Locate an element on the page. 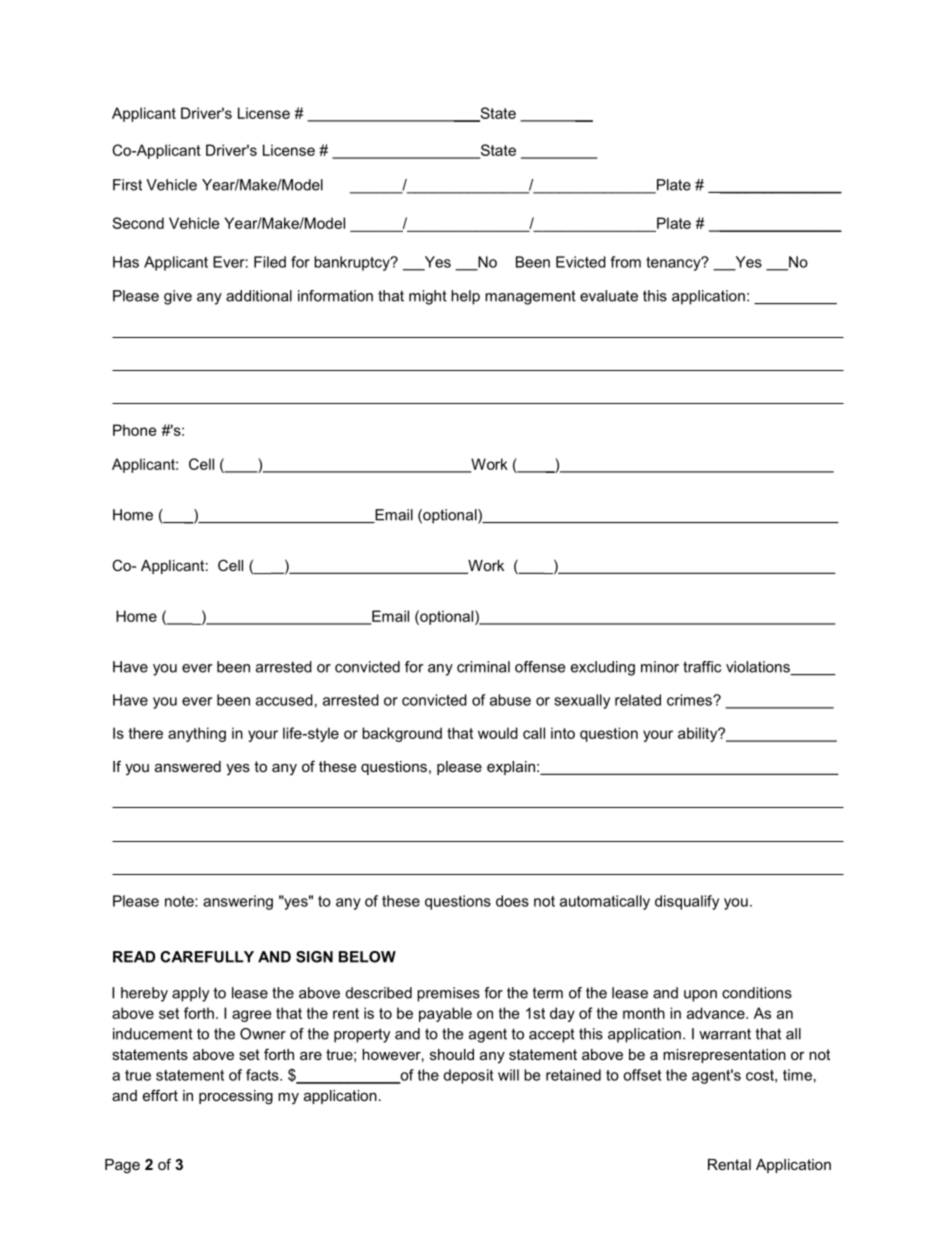 This image has width=952, height=1233. criminal is located at coordinates (483, 667).
